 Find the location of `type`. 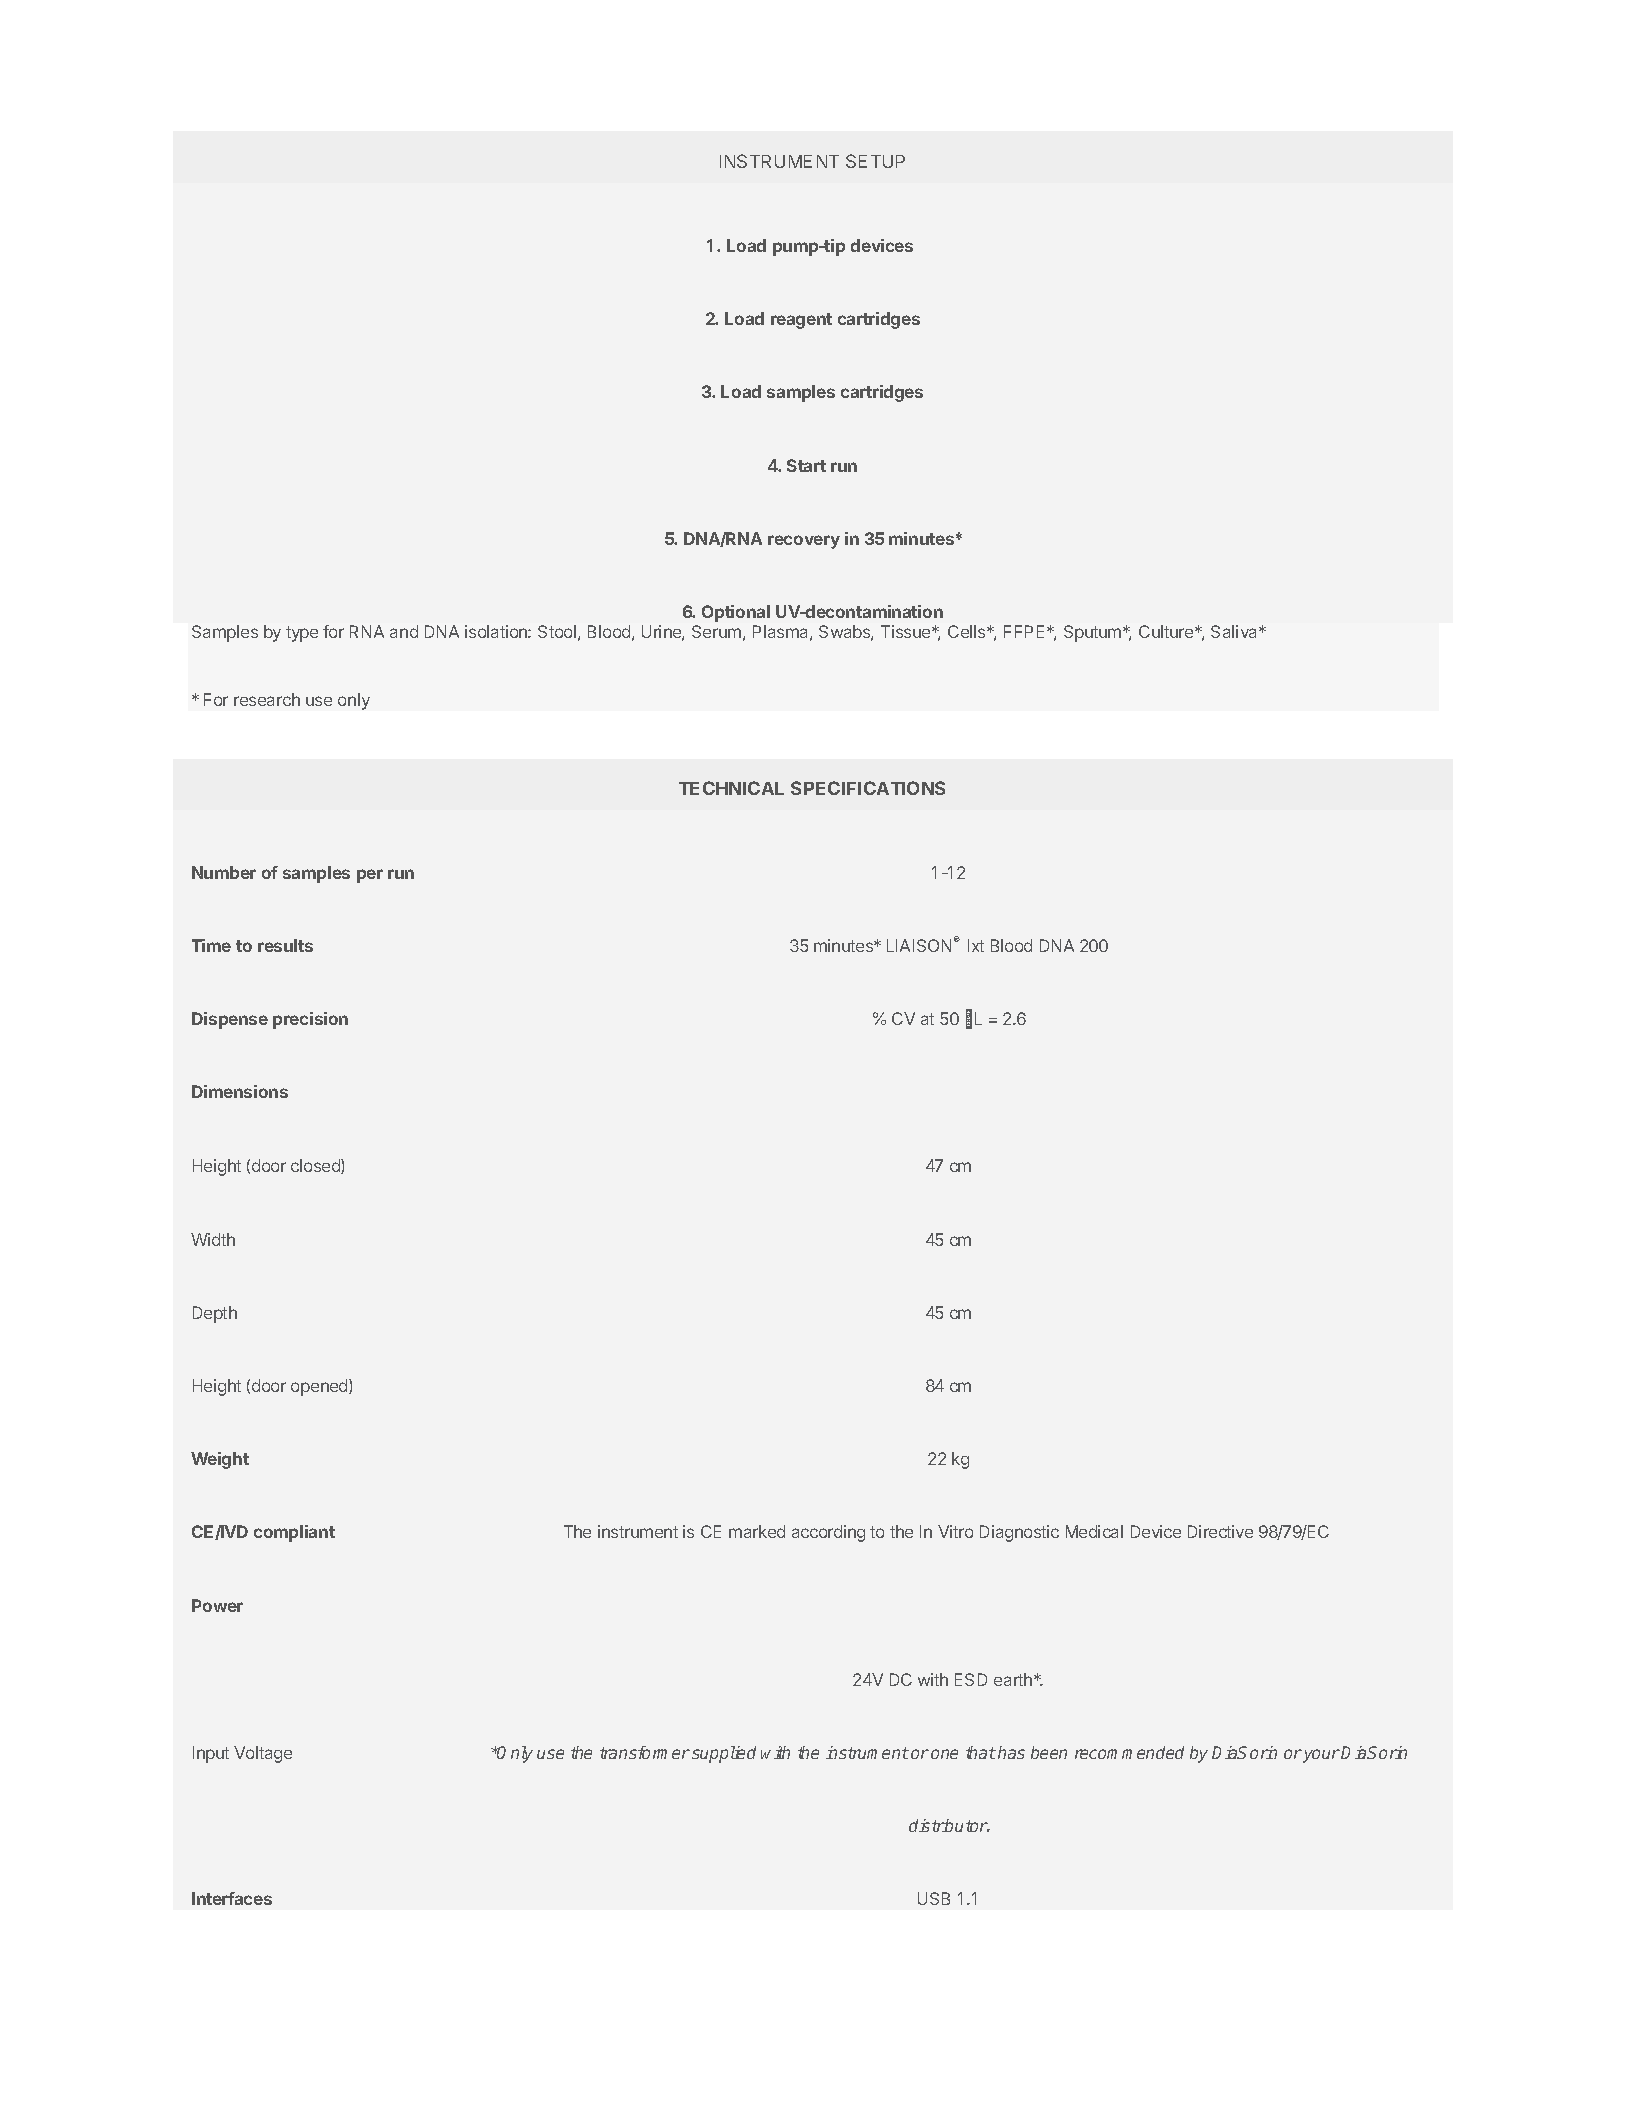

type is located at coordinates (302, 634).
